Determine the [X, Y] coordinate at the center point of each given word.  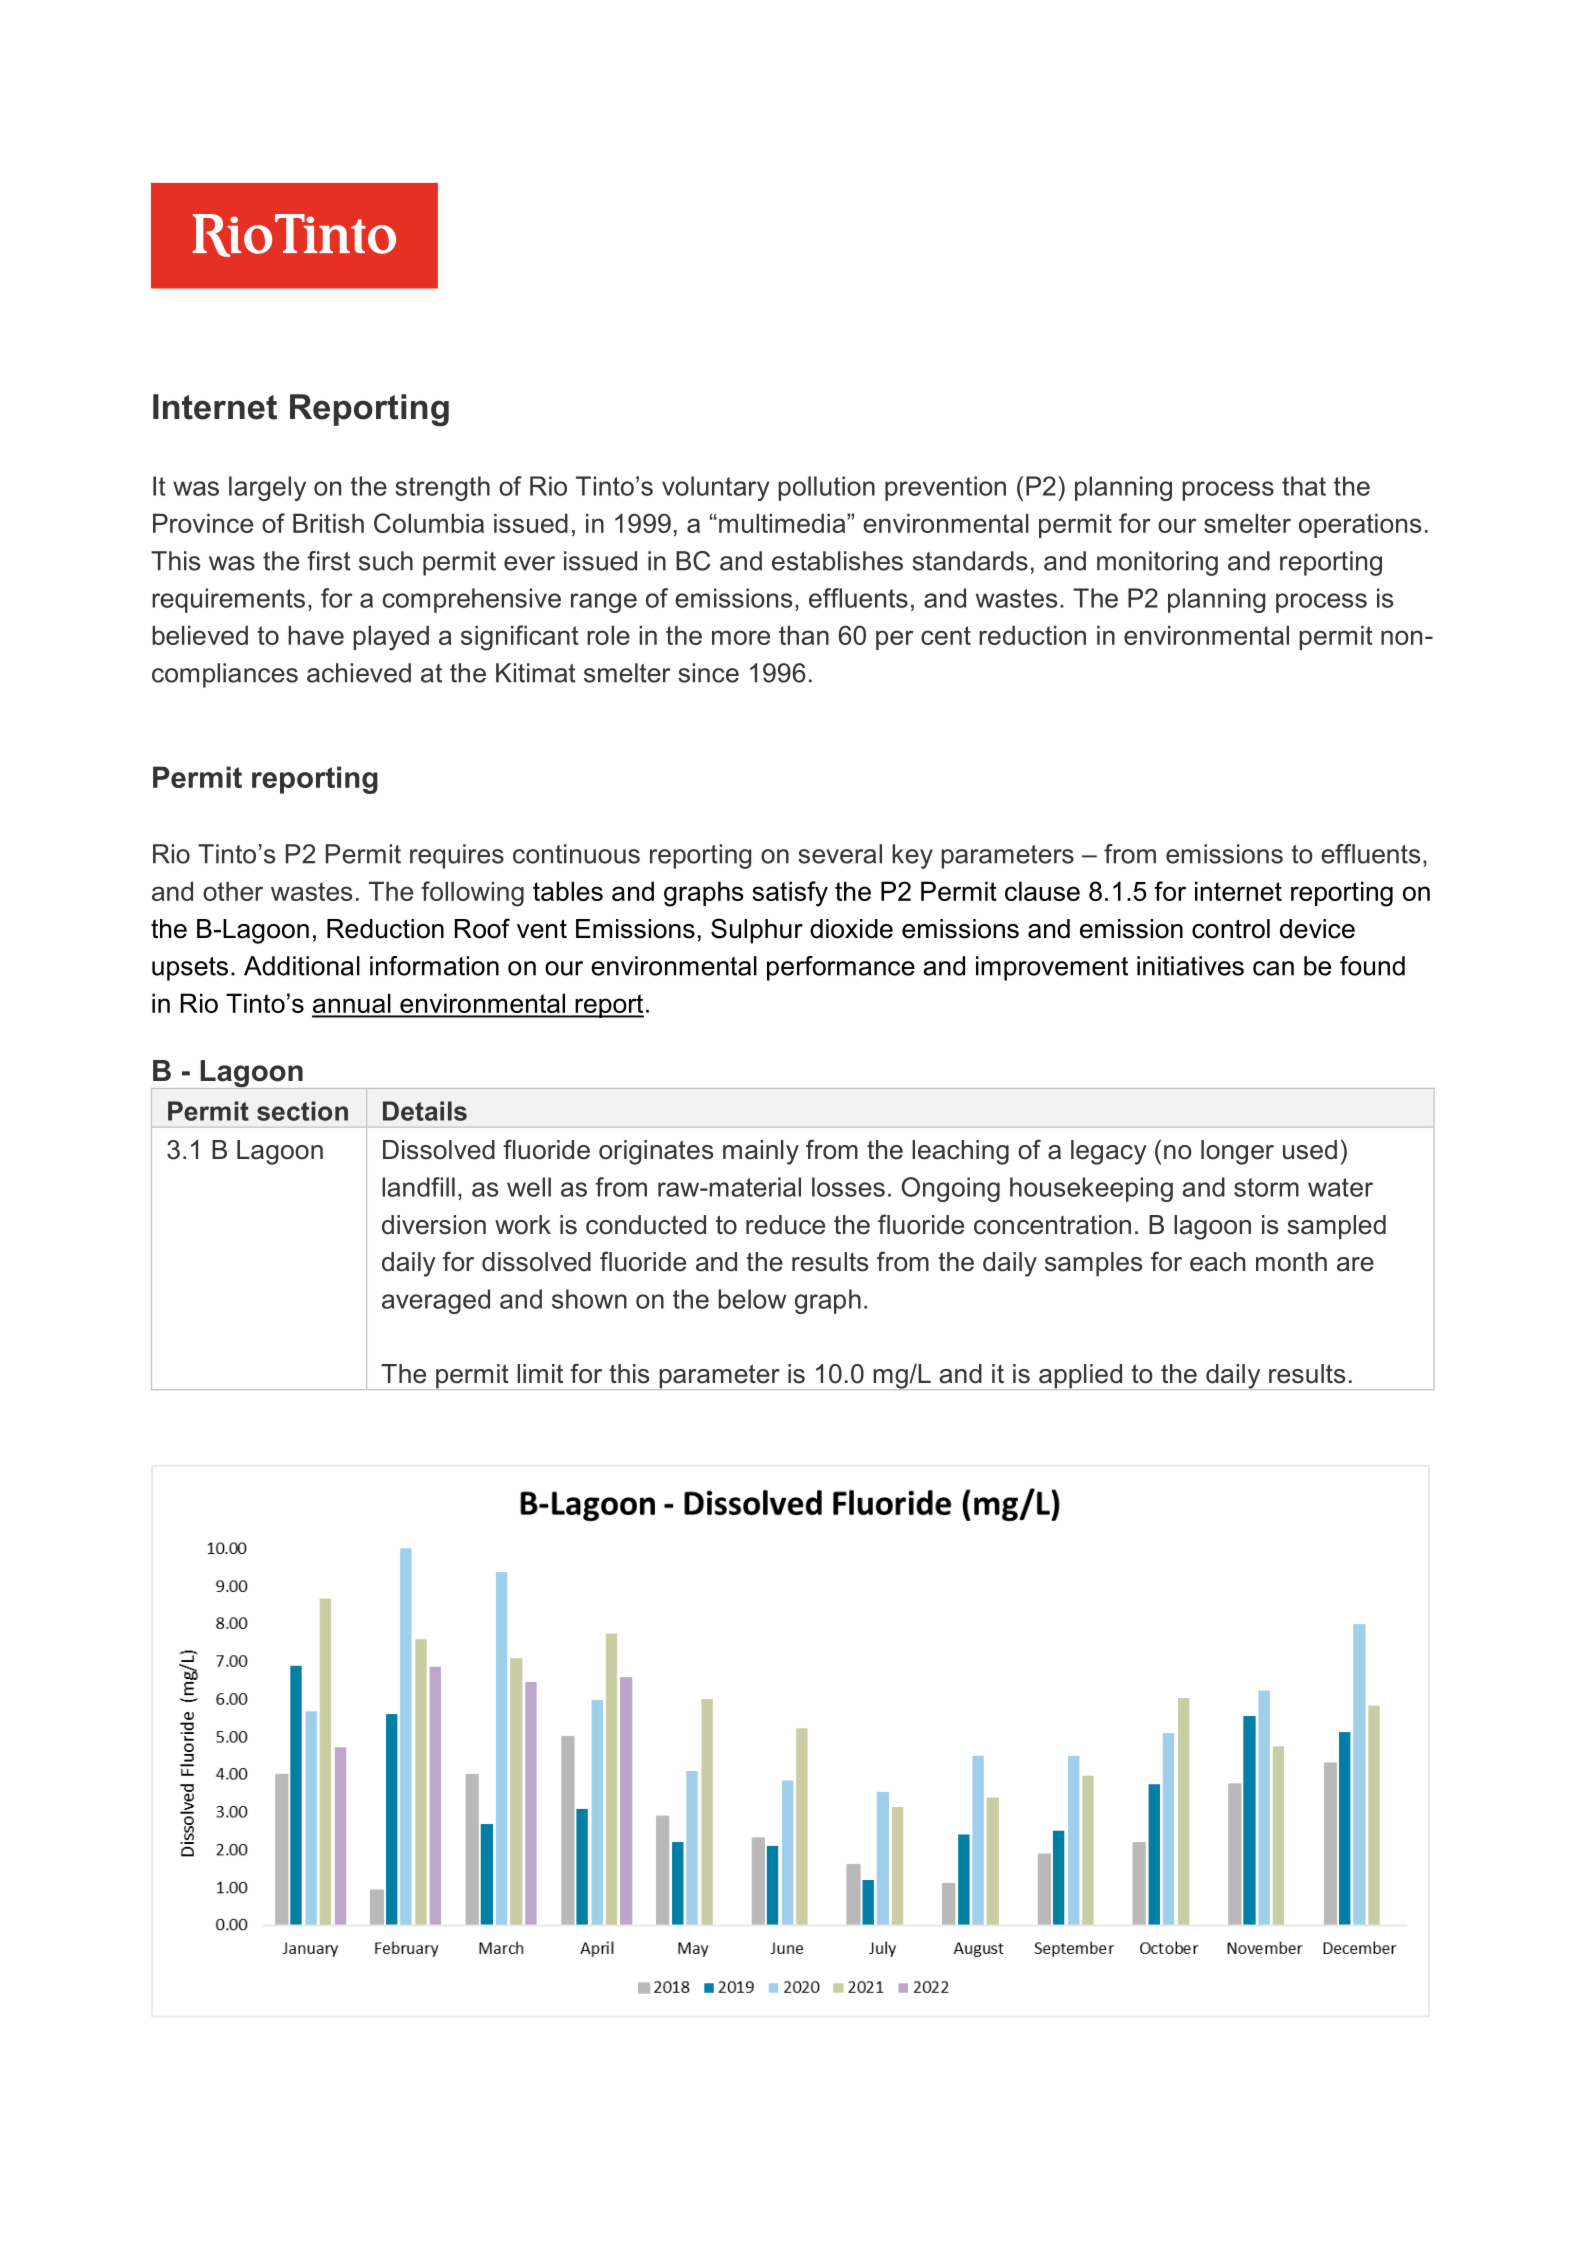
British [328, 523]
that [1304, 486]
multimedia [783, 523]
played [391, 638]
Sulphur [757, 931]
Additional [302, 966]
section [302, 1111]
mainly [761, 1152]
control [1231, 929]
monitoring [1157, 563]
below [752, 1299]
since [708, 673]
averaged [436, 1301]
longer [1237, 1152]
